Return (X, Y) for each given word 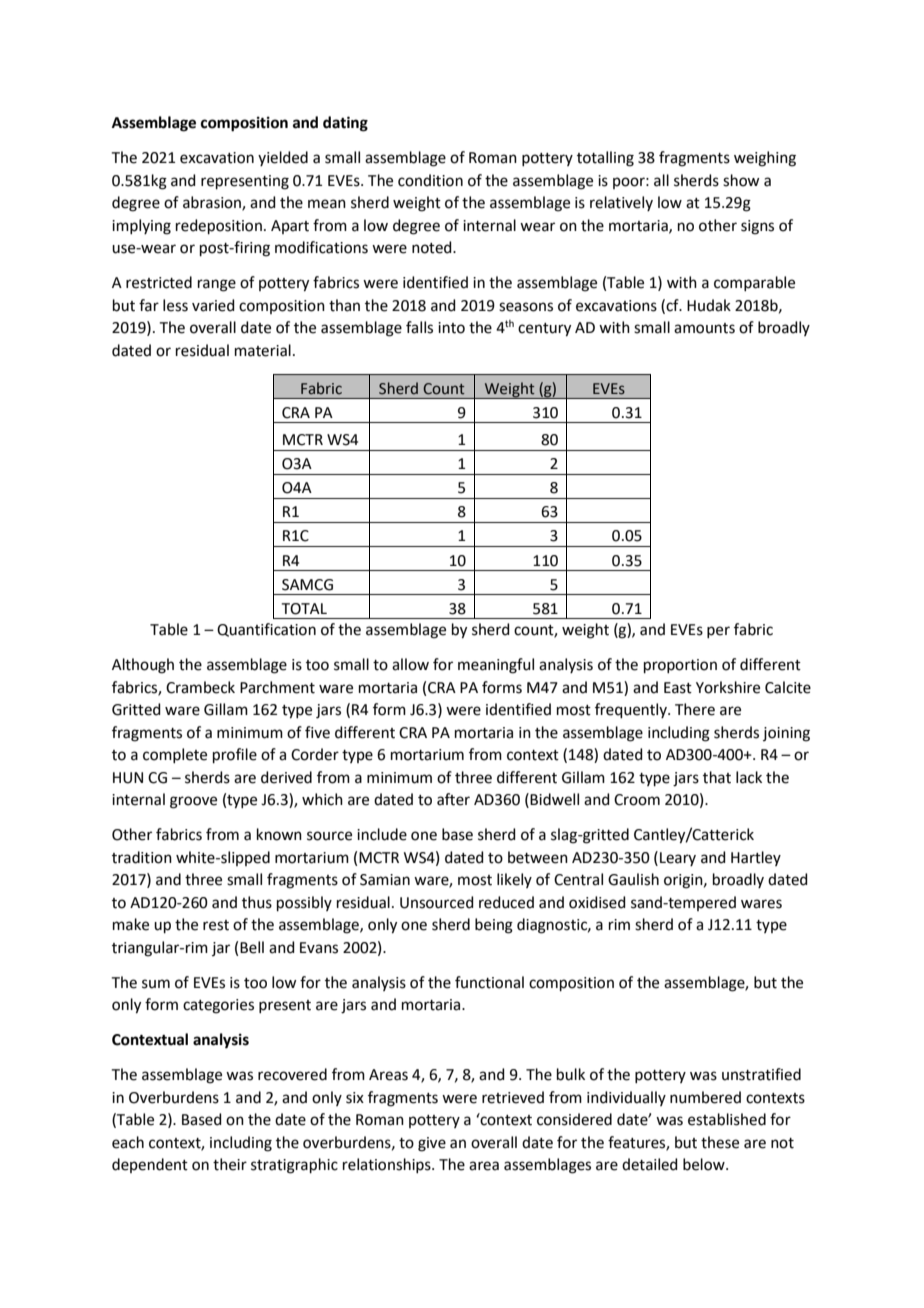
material (263, 350)
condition (430, 180)
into (451, 328)
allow (410, 664)
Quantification (266, 630)
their (230, 1164)
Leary (678, 859)
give (432, 1144)
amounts (704, 328)
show (741, 180)
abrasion (213, 203)
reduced (506, 902)
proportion (680, 666)
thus (257, 902)
